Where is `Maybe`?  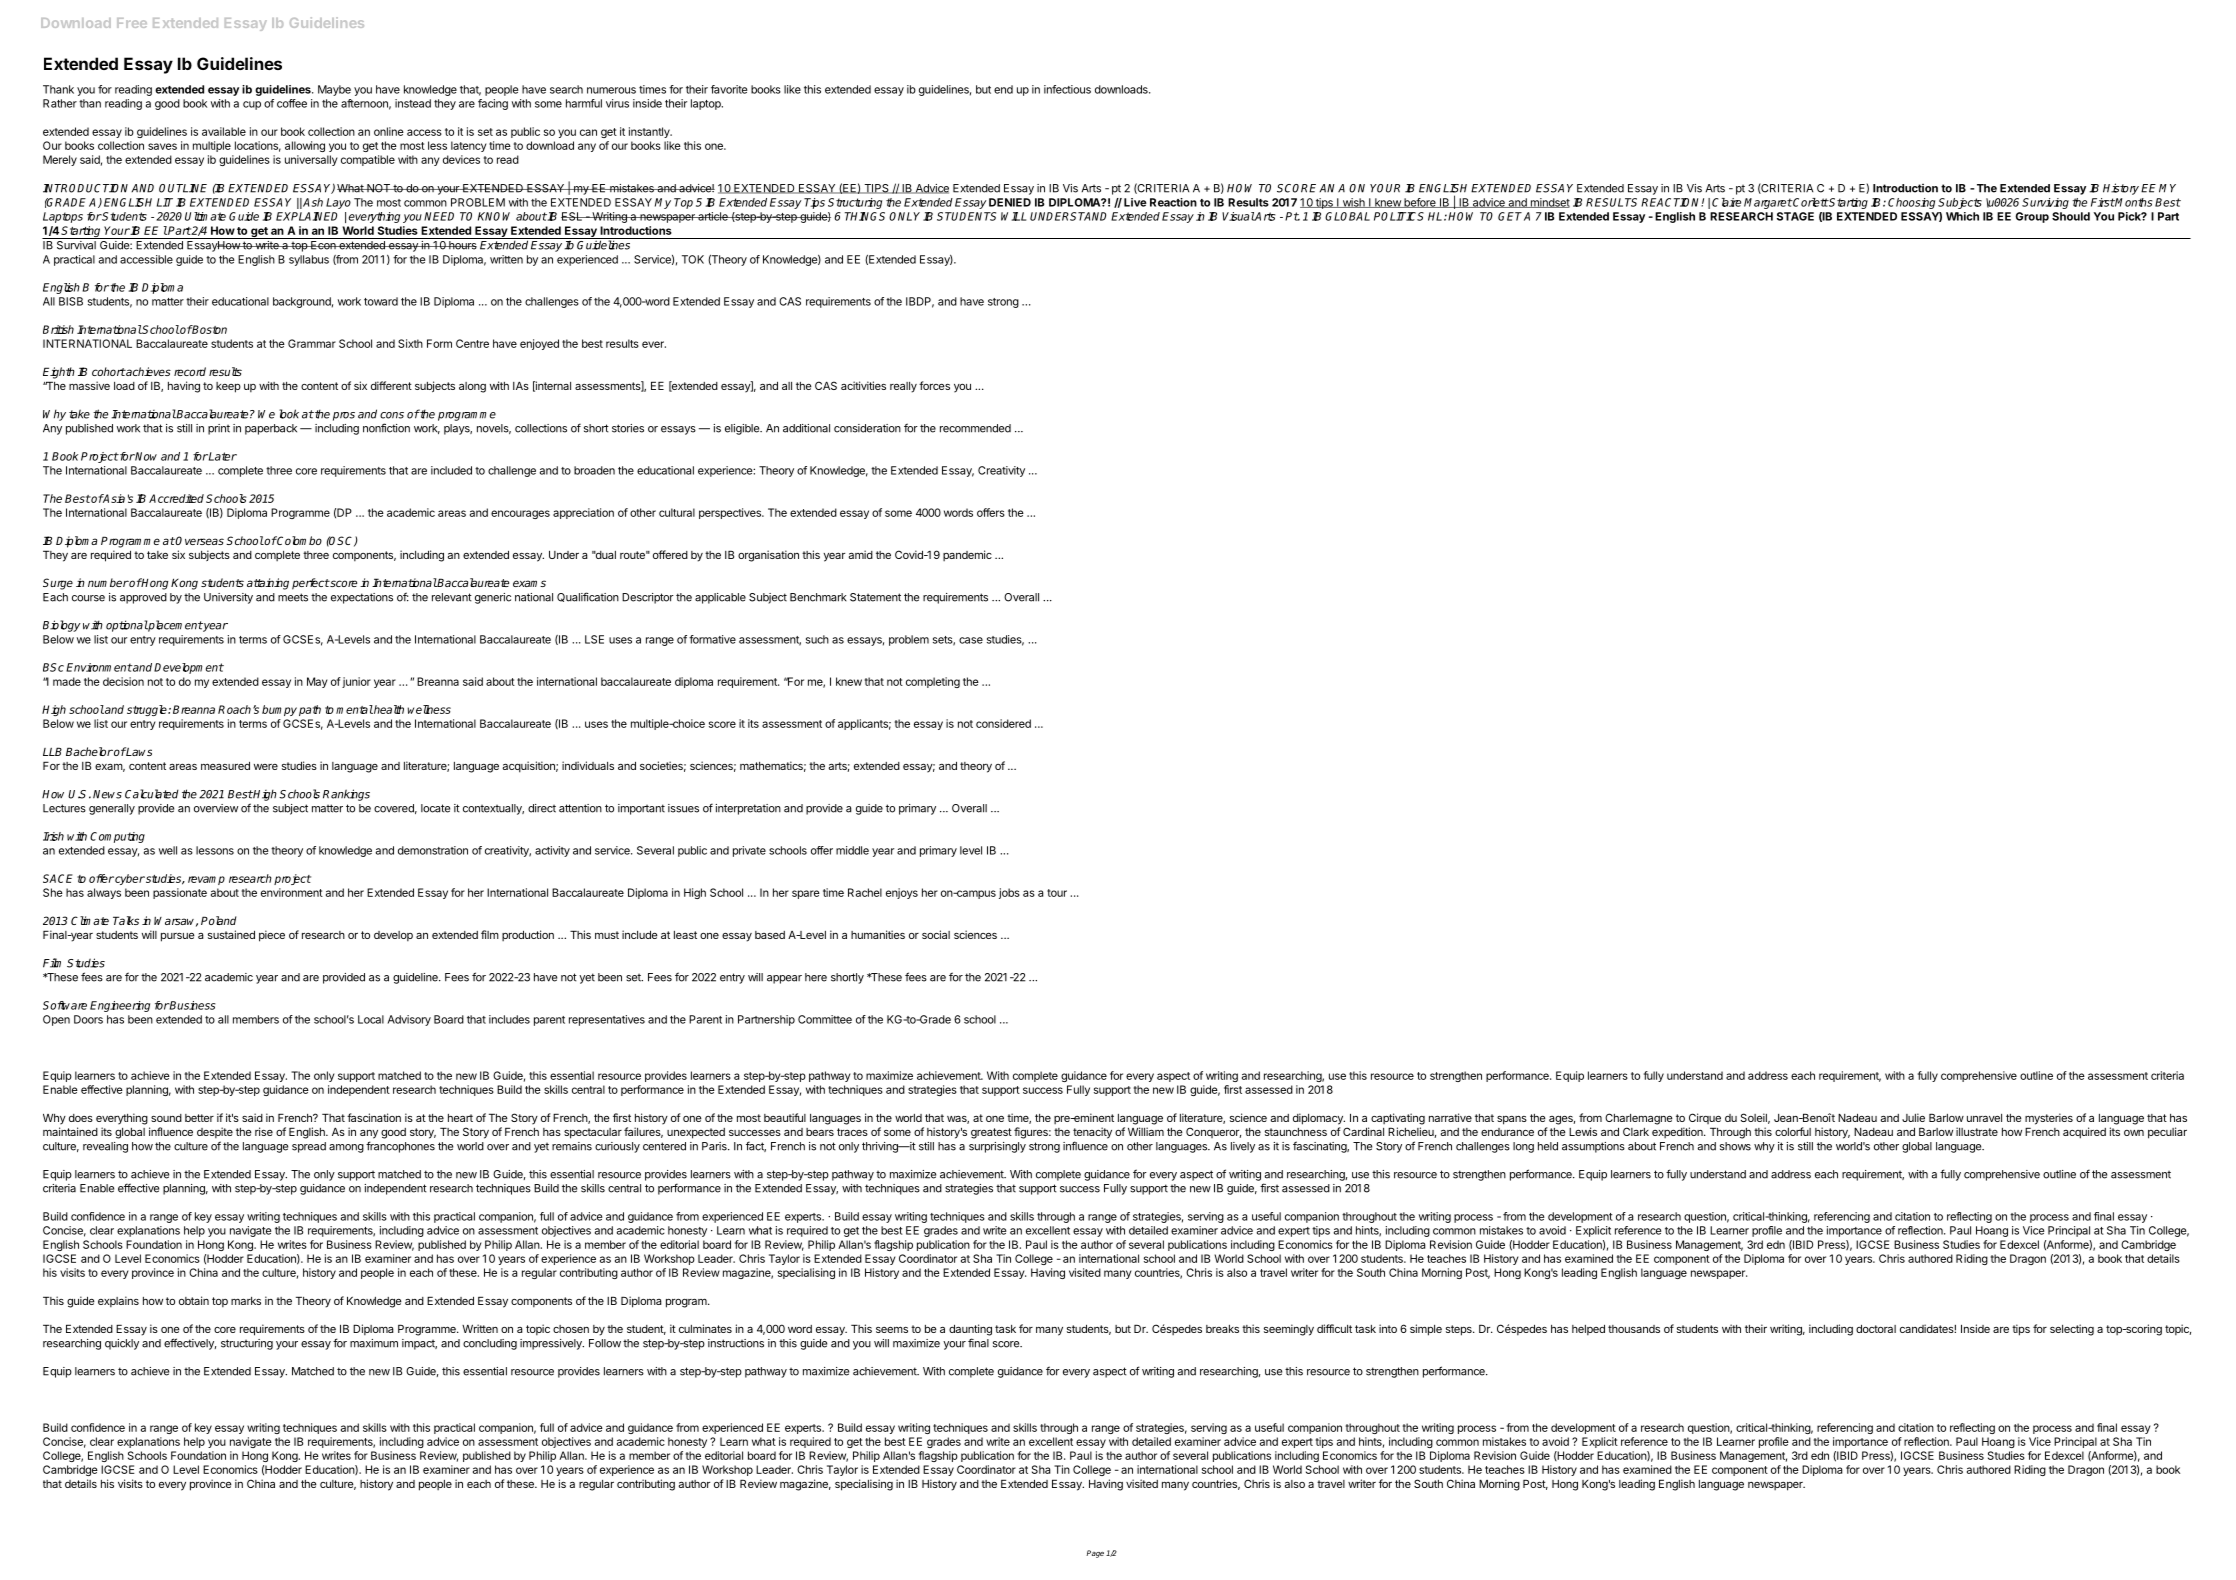
Maybe is located at coordinates (334, 90).
